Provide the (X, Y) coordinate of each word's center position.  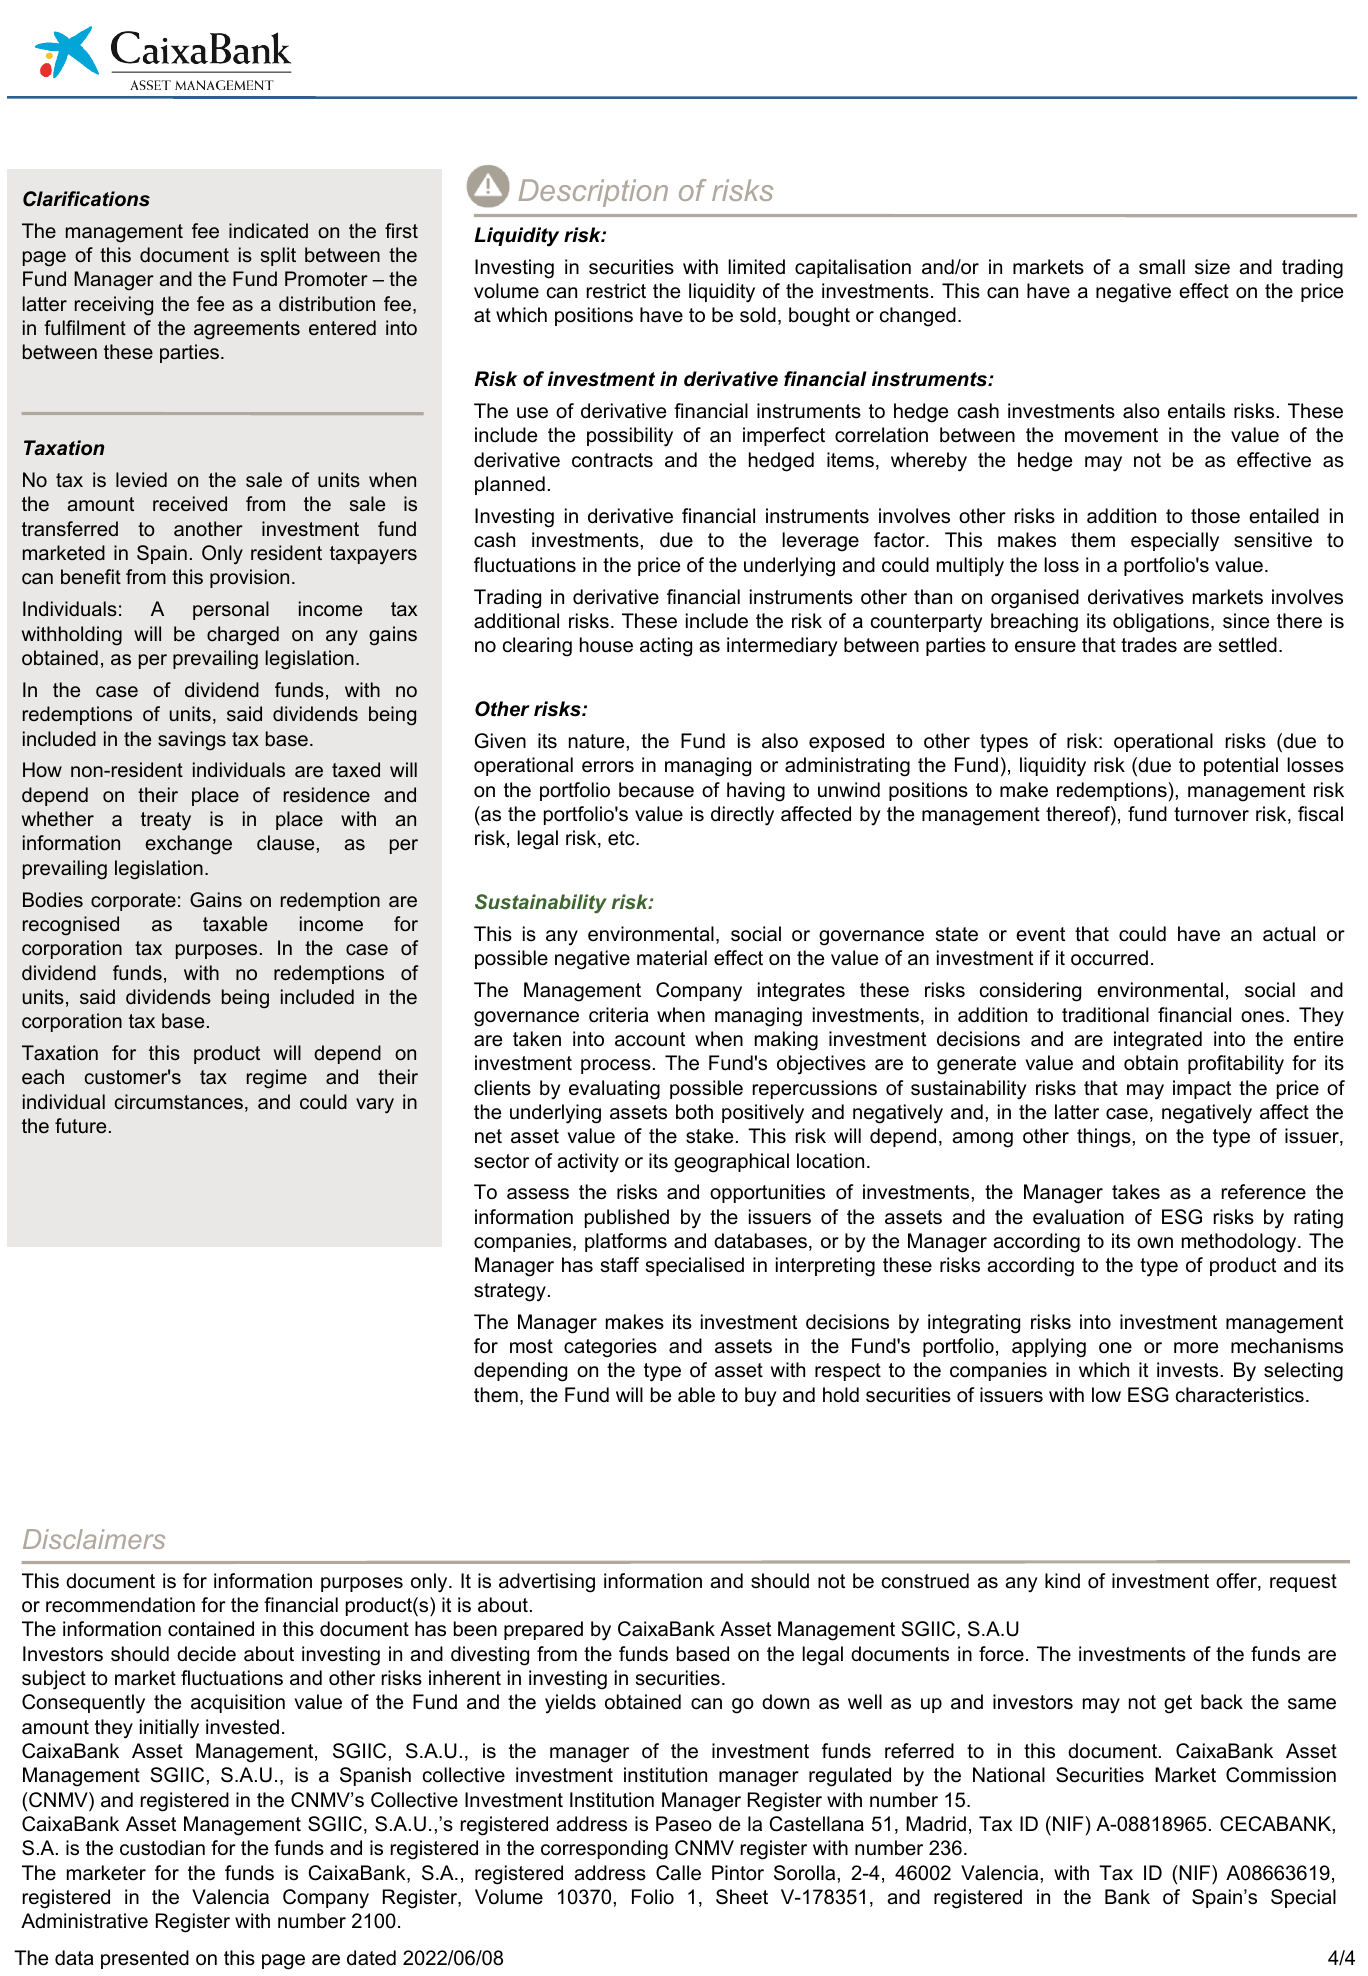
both (694, 1112)
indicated (268, 231)
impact (1202, 1089)
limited (756, 267)
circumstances (179, 1102)
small (1162, 267)
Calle (678, 1873)
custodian (162, 1848)
